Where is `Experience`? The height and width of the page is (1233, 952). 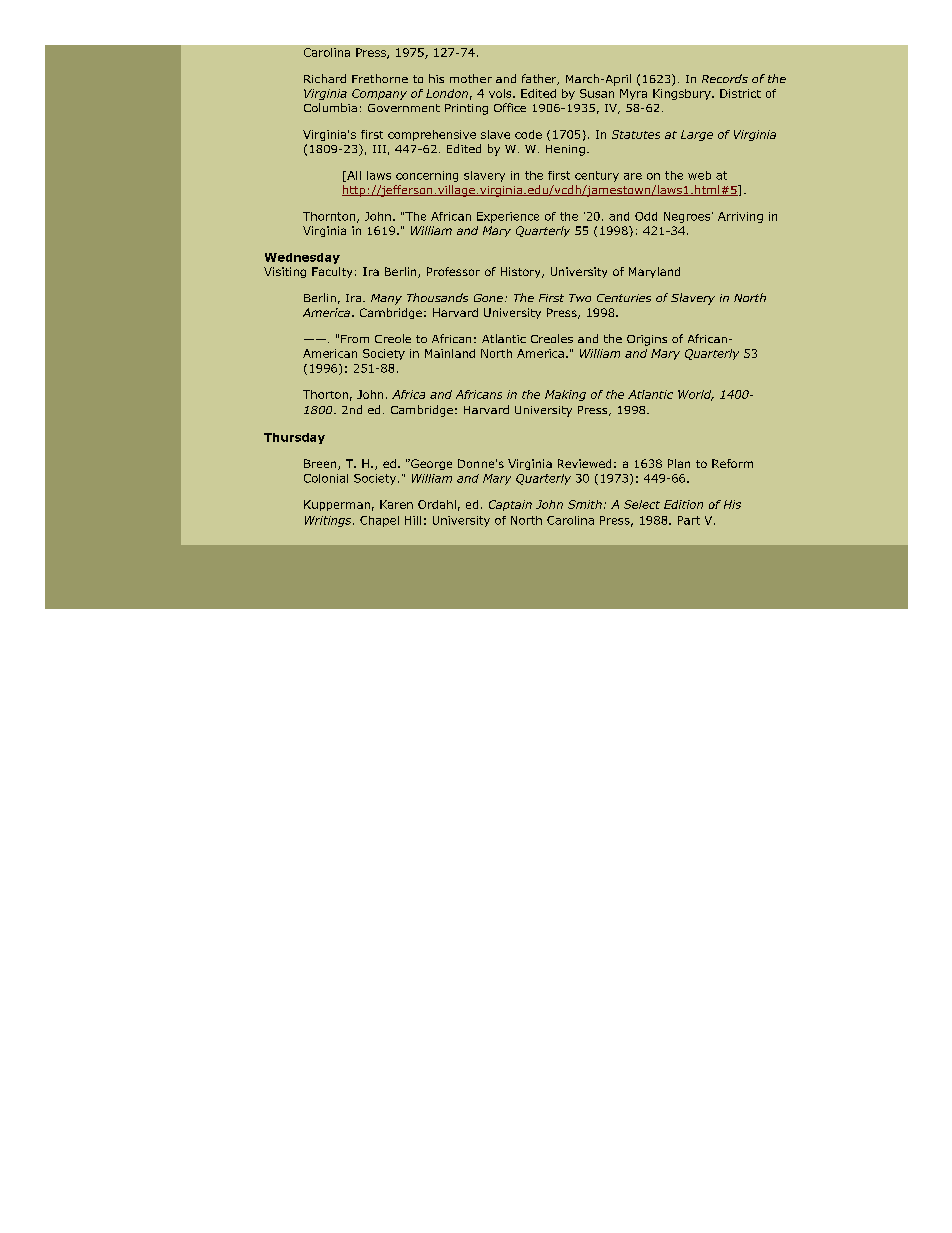 Experience is located at coordinates (508, 217).
